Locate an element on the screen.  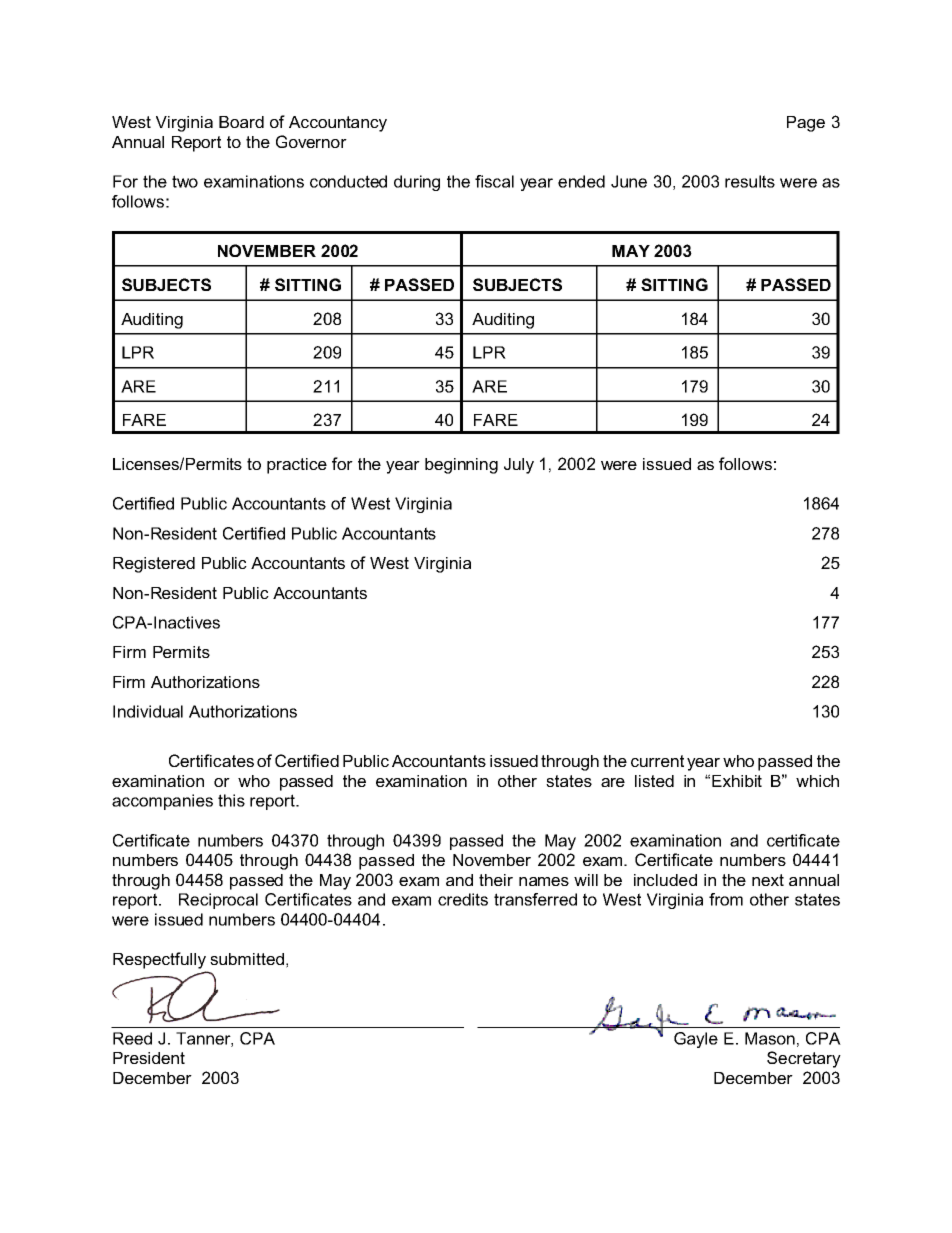
practice is located at coordinates (297, 466).
